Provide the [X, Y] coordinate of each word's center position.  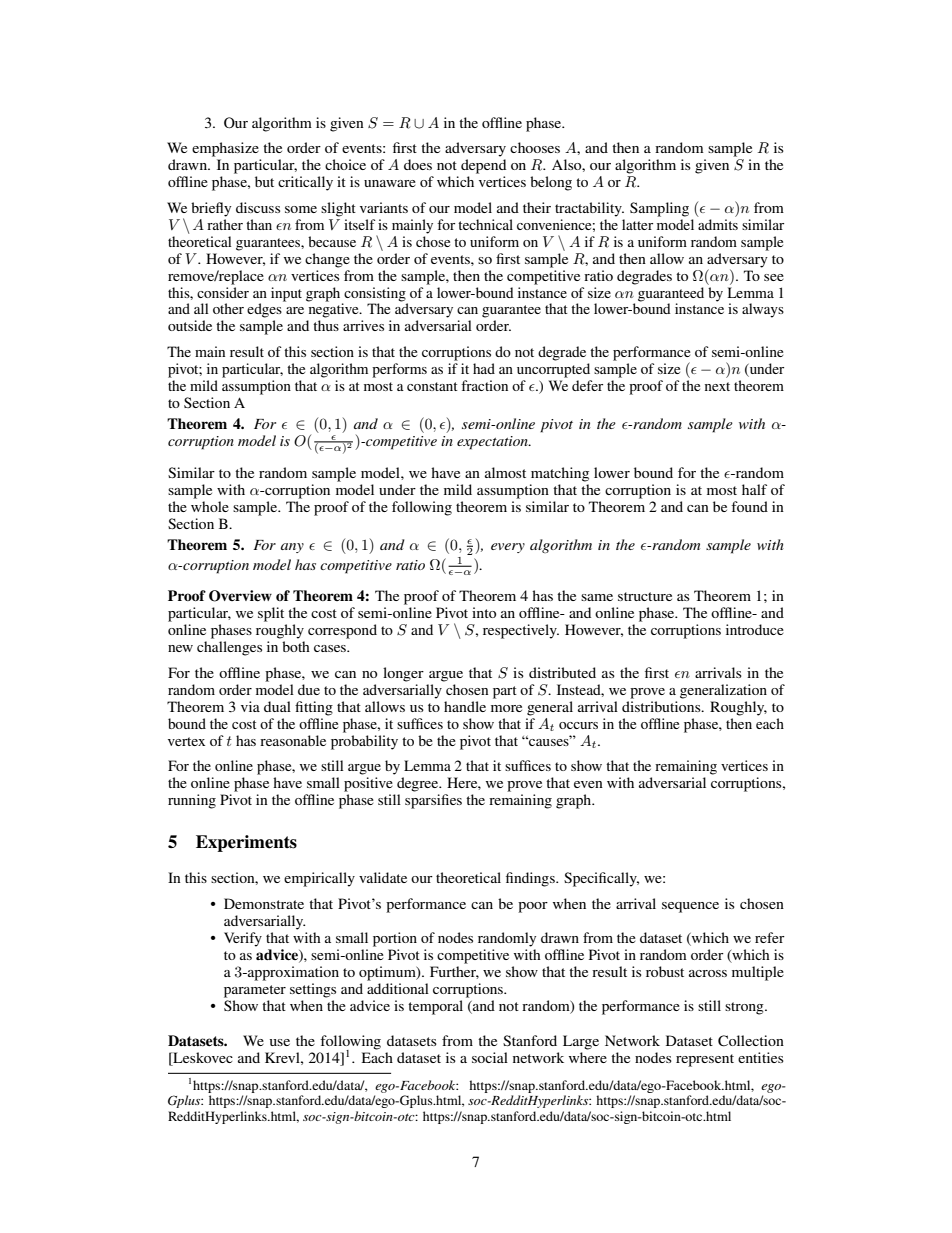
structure [645, 596]
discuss [258, 207]
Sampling [659, 209]
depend [483, 166]
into [484, 612]
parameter [255, 991]
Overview [240, 596]
